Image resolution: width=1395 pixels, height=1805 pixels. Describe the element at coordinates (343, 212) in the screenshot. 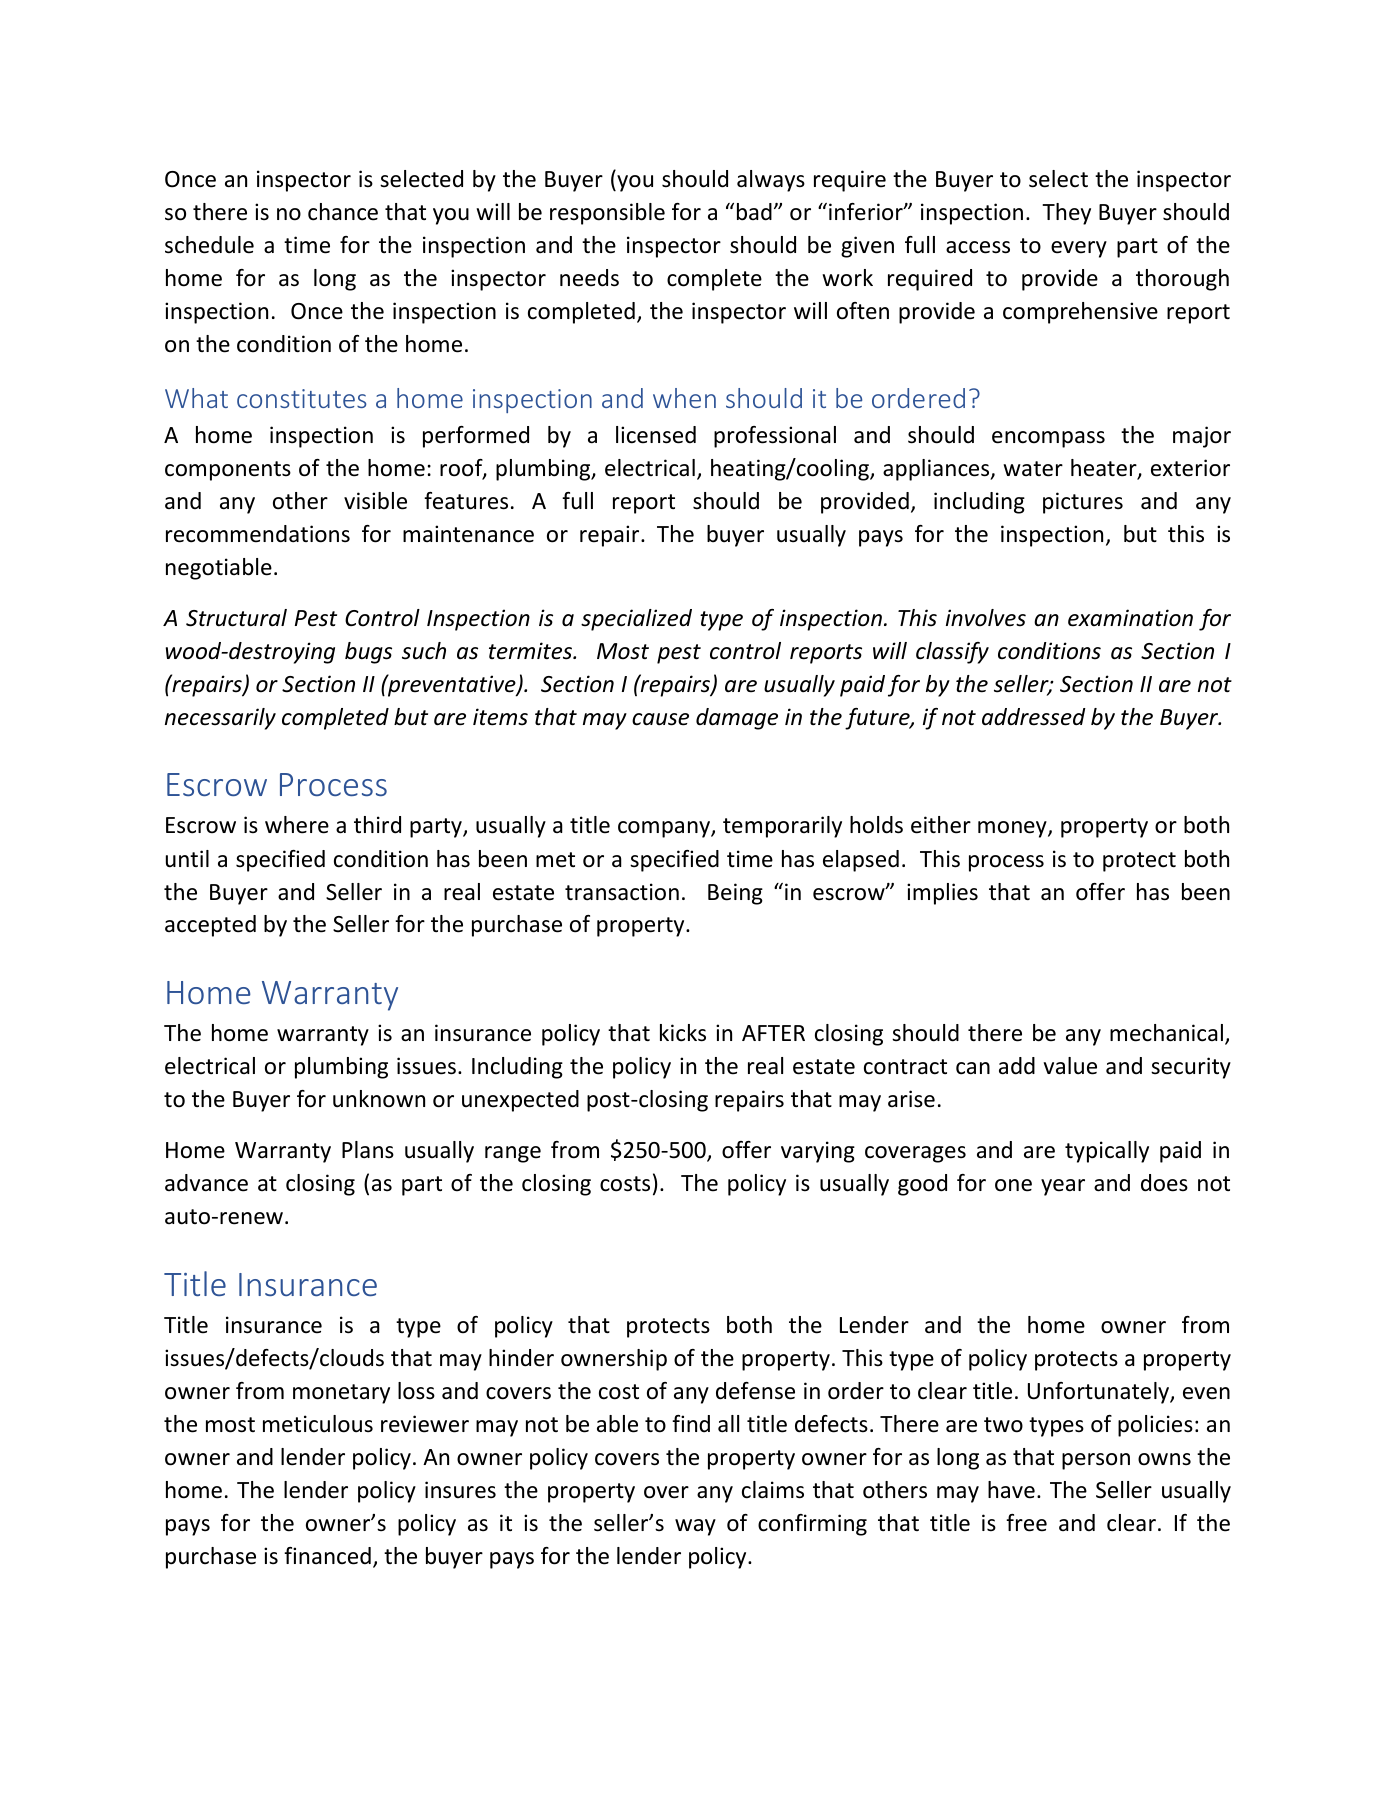

I see `chance` at that location.
